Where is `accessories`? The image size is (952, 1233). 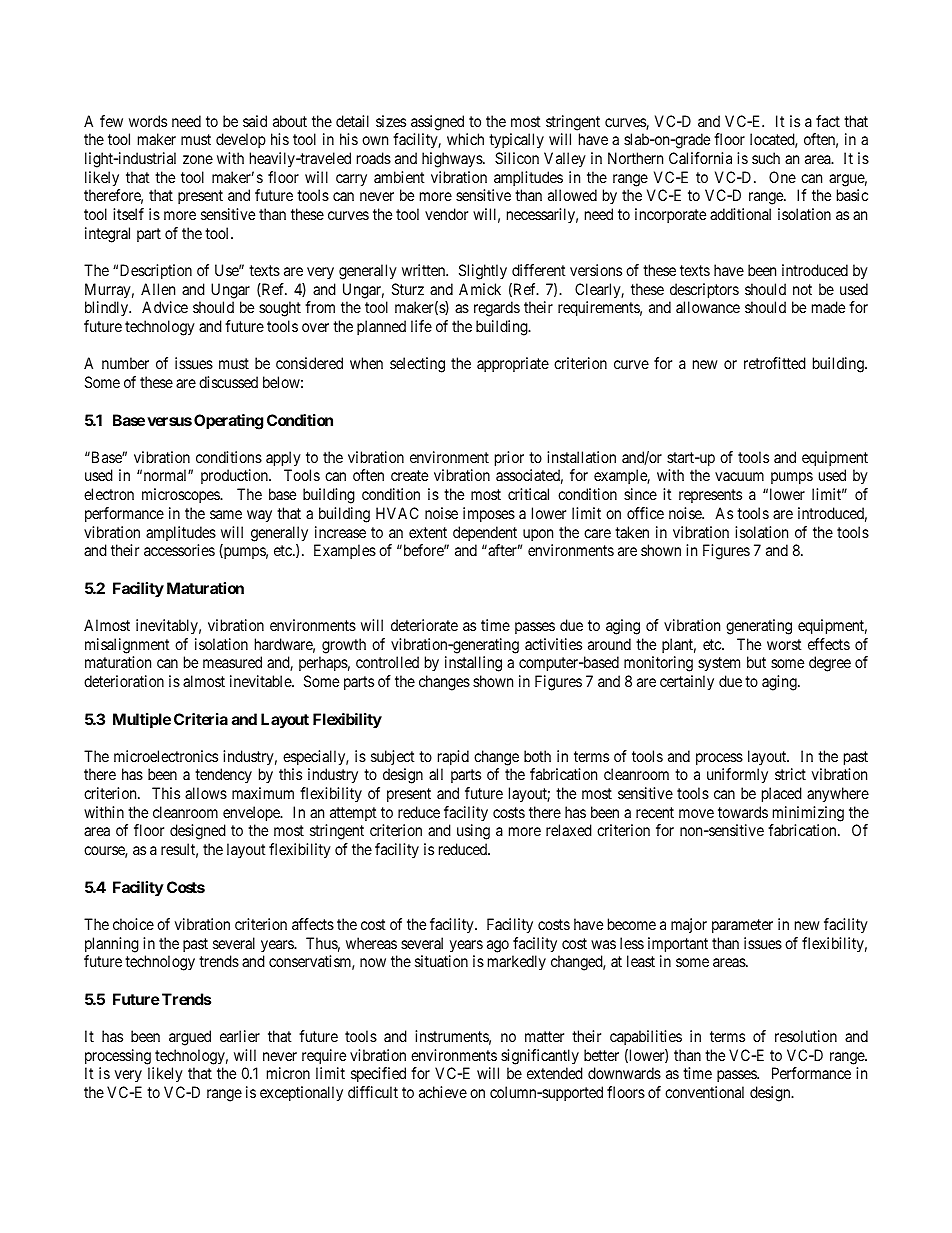
accessories is located at coordinates (179, 550).
